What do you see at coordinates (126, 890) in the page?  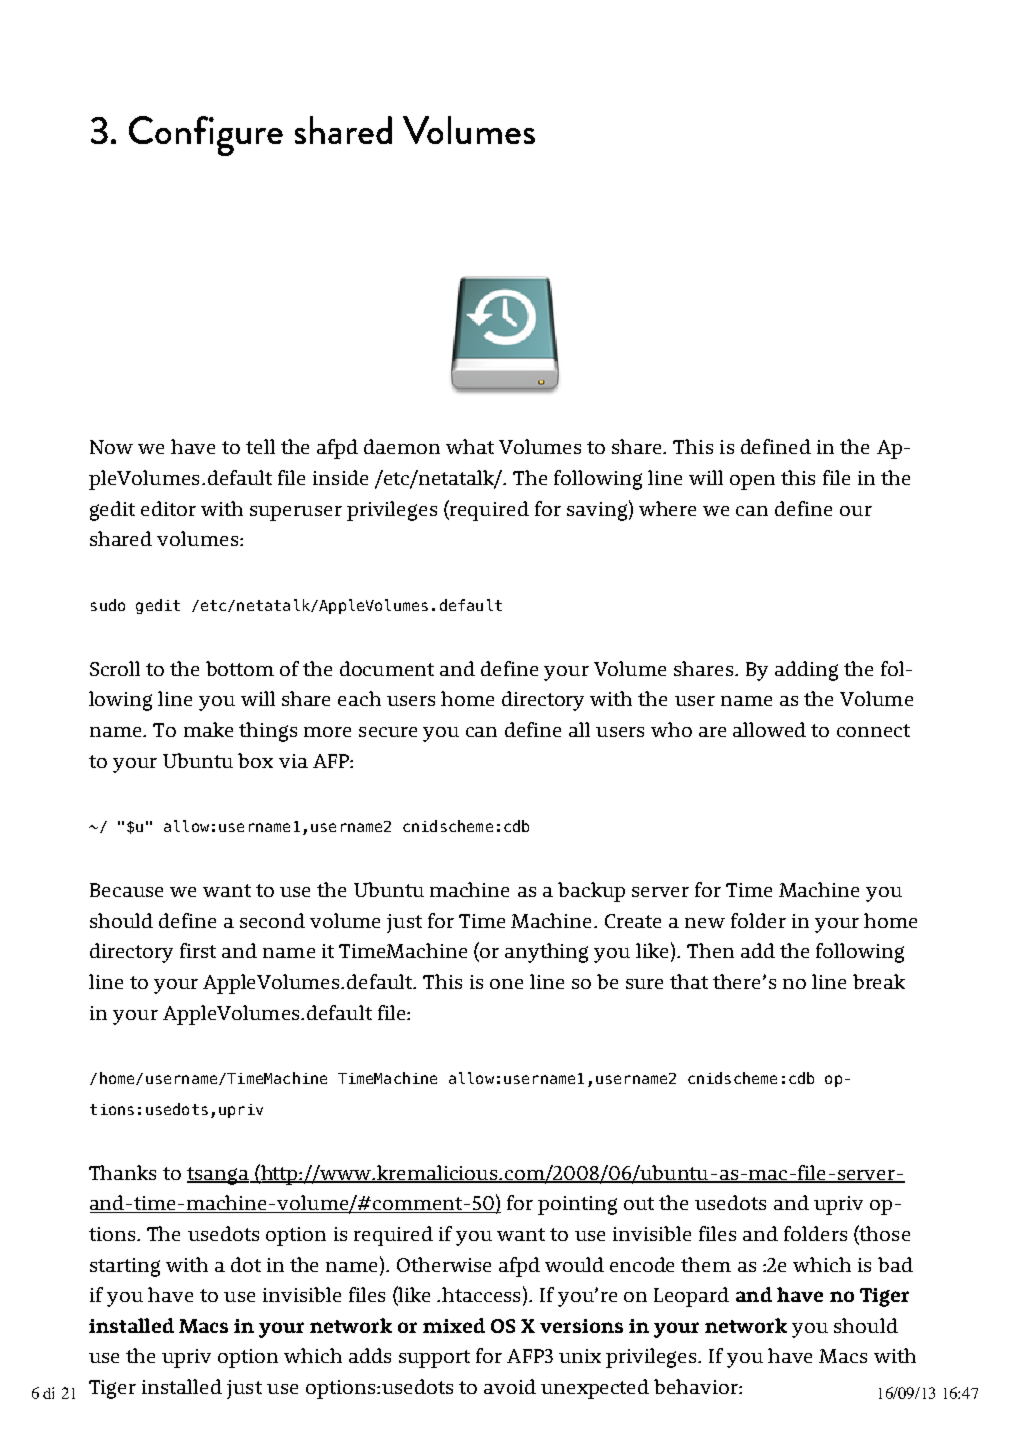 I see `Because` at bounding box center [126, 890].
